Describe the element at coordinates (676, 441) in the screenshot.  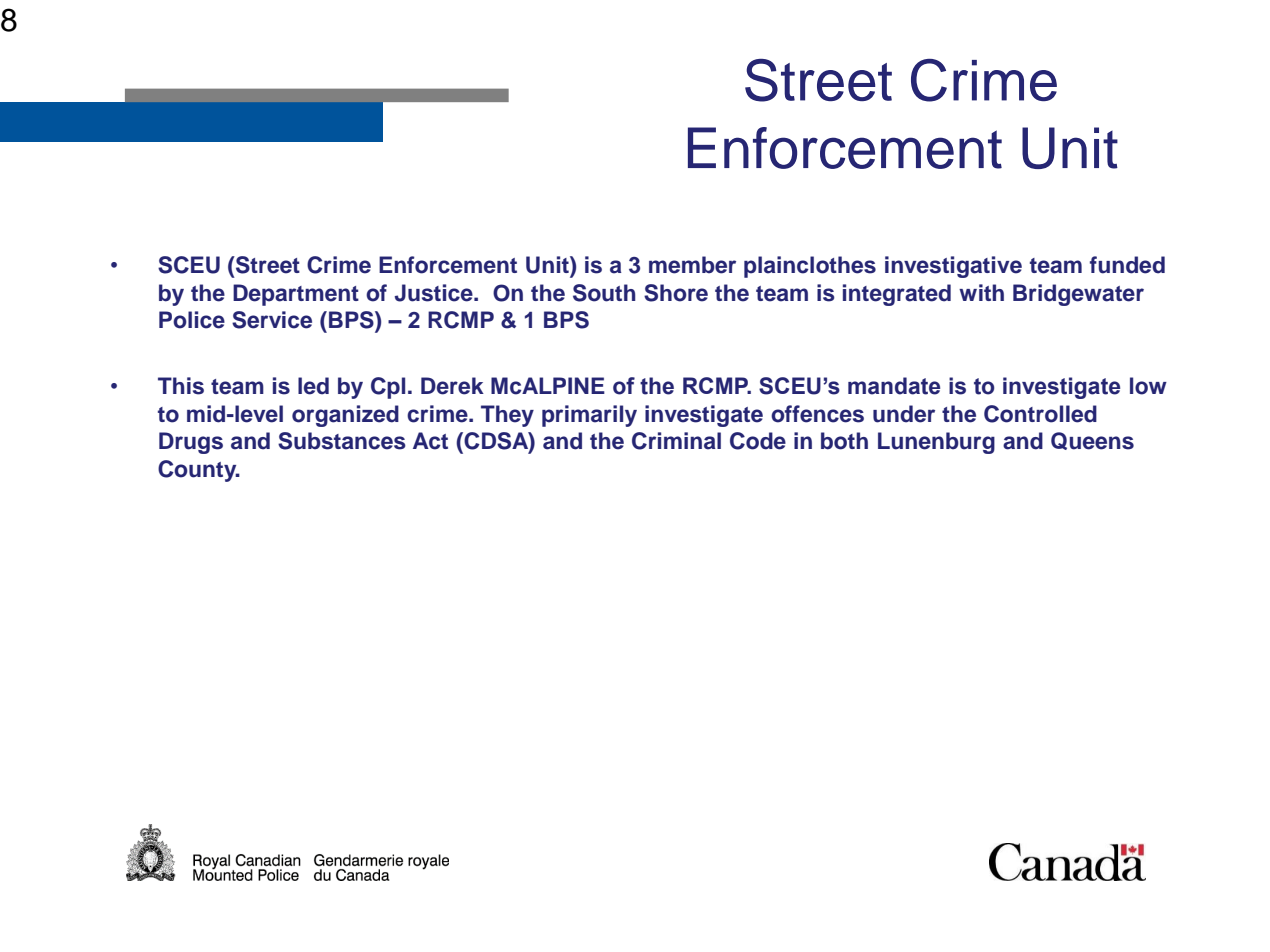
I see `Criminal` at that location.
